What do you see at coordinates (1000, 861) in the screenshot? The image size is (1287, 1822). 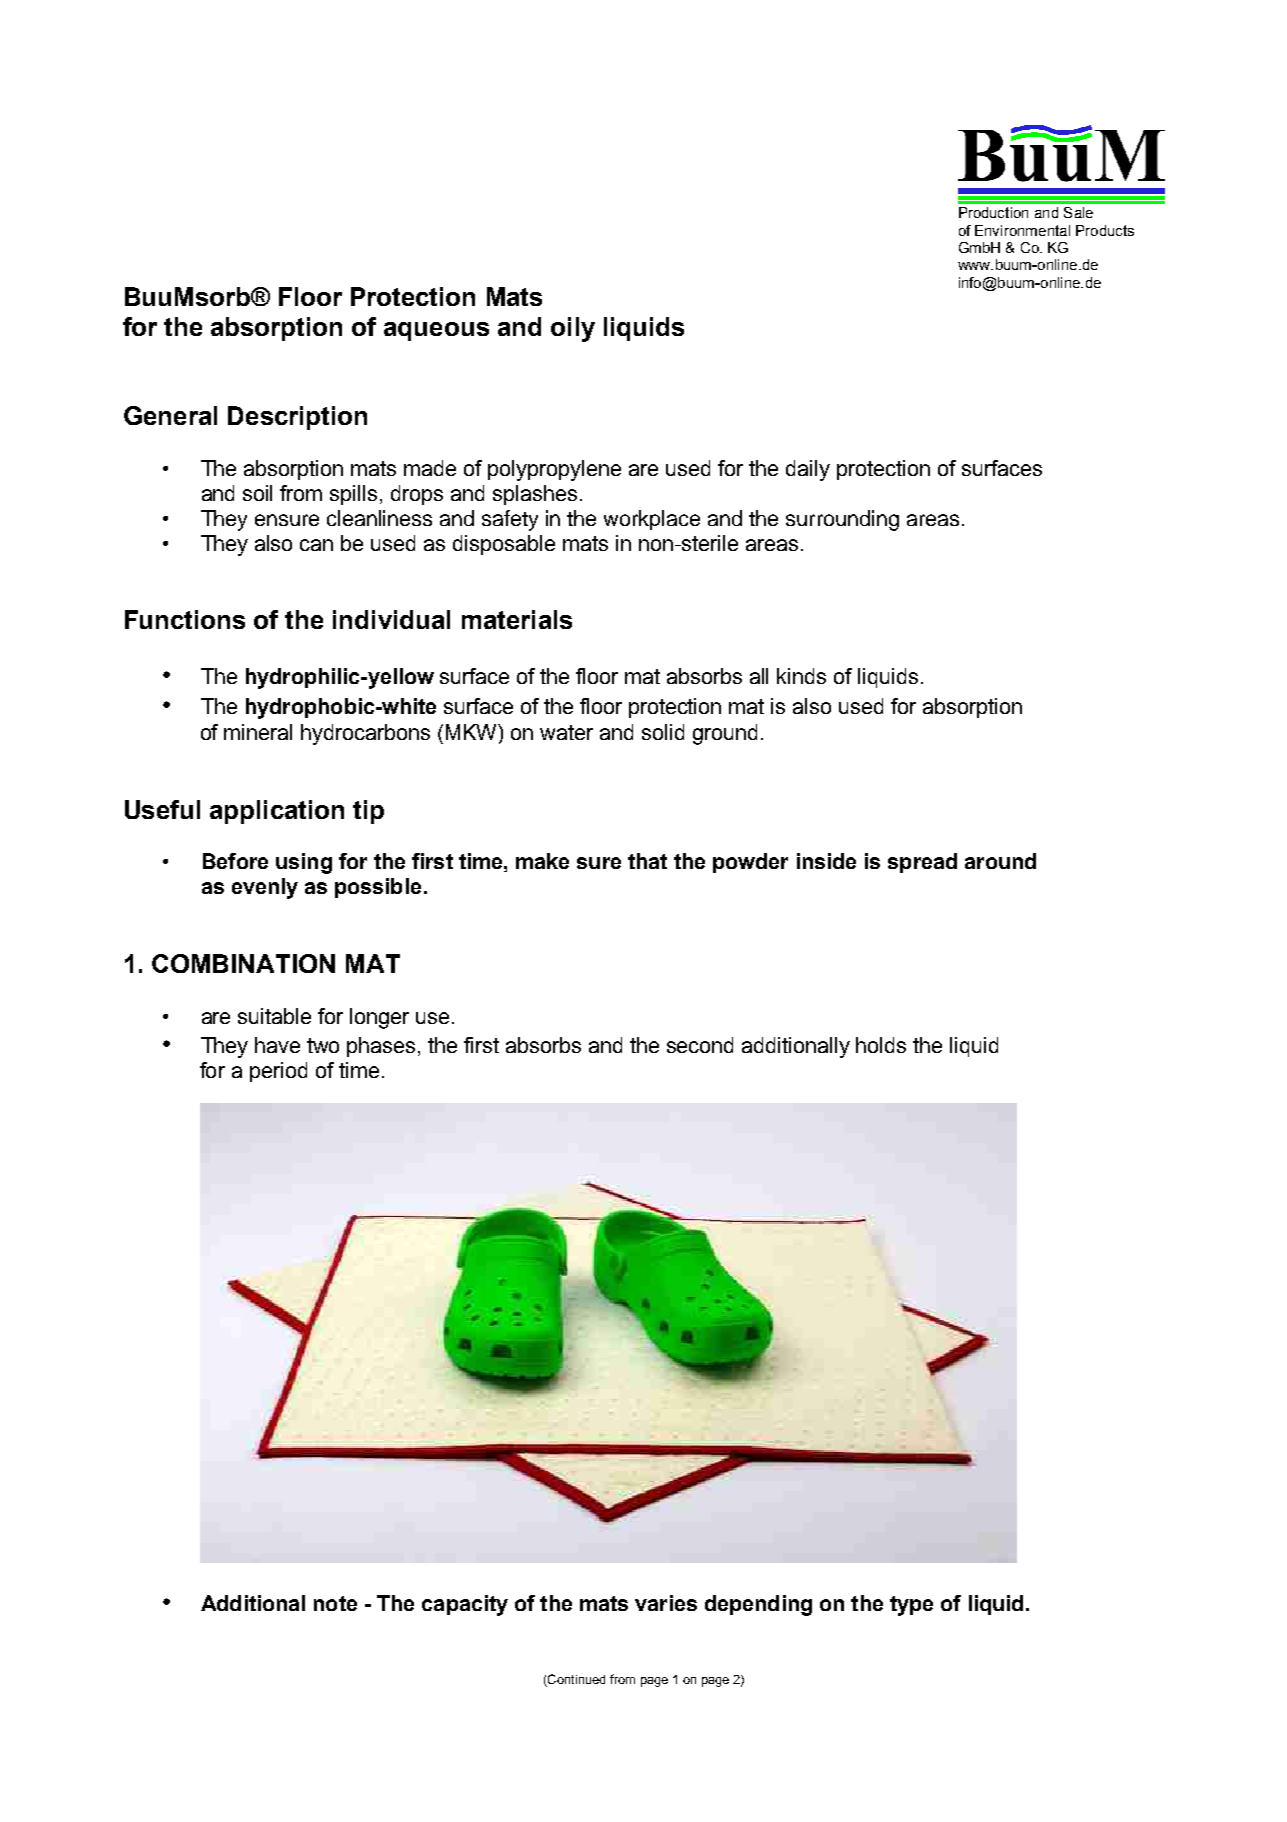 I see `around` at bounding box center [1000, 861].
